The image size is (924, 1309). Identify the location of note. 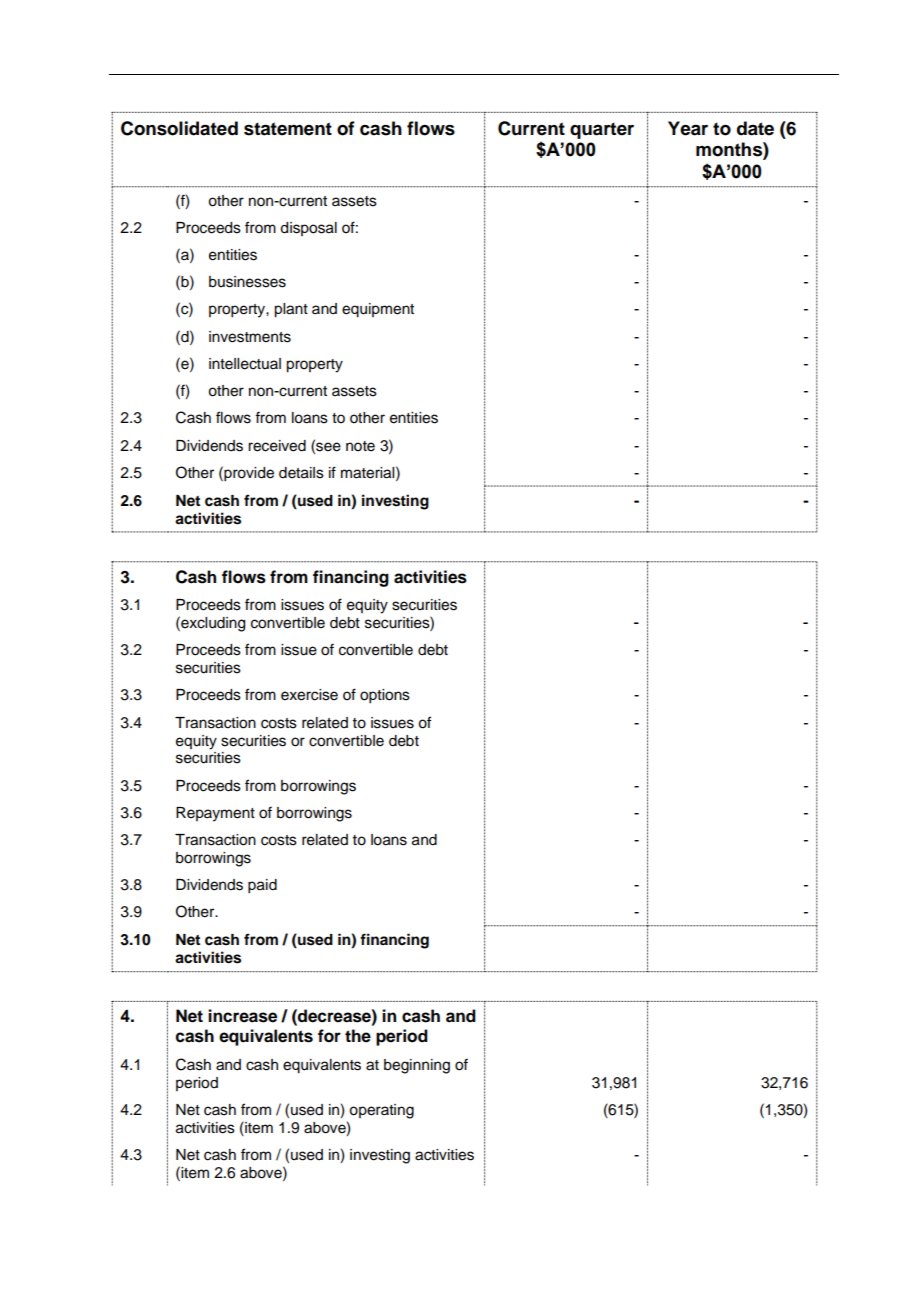
(360, 446).
